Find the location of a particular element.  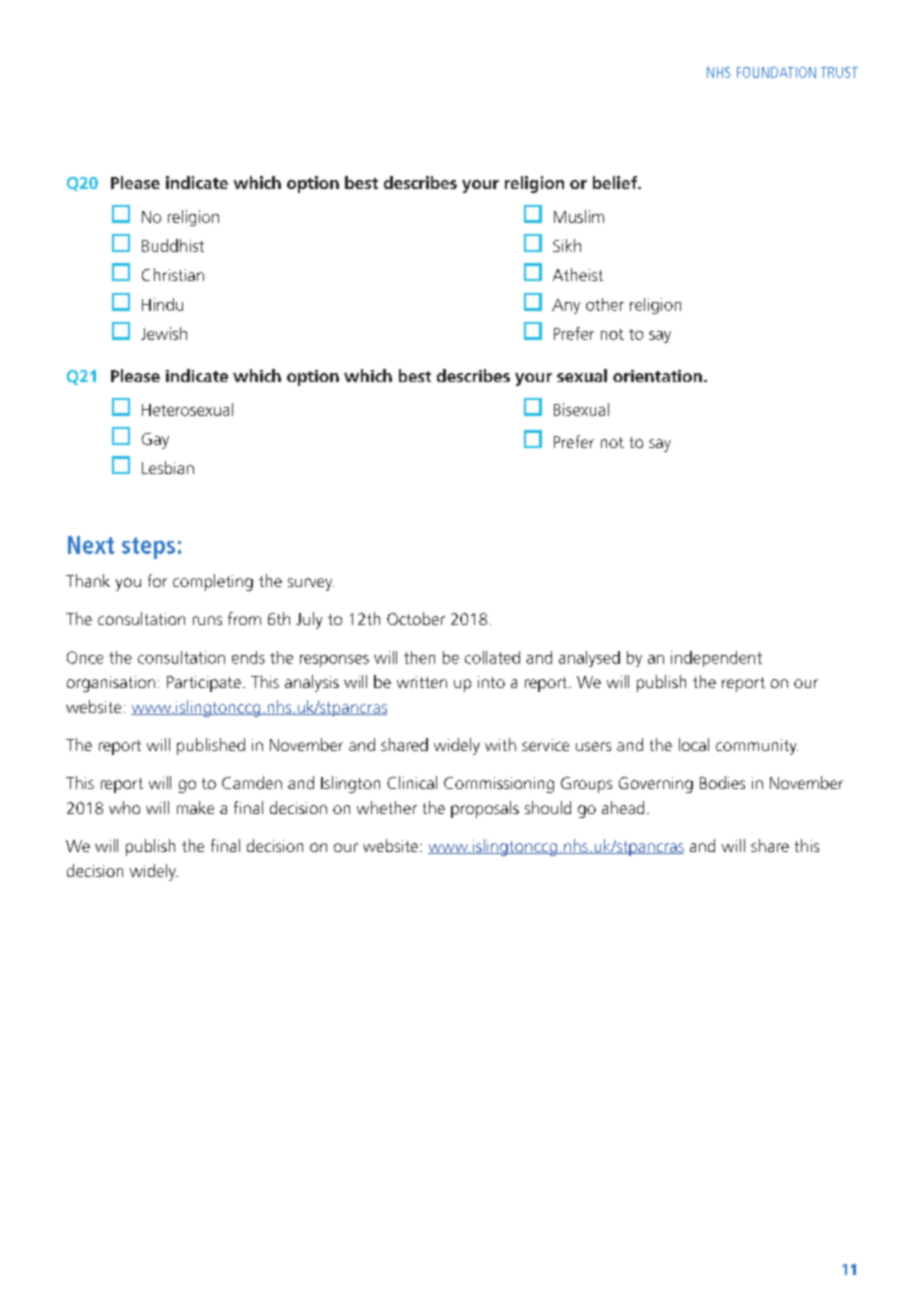

FOUNDATION is located at coordinates (776, 72).
